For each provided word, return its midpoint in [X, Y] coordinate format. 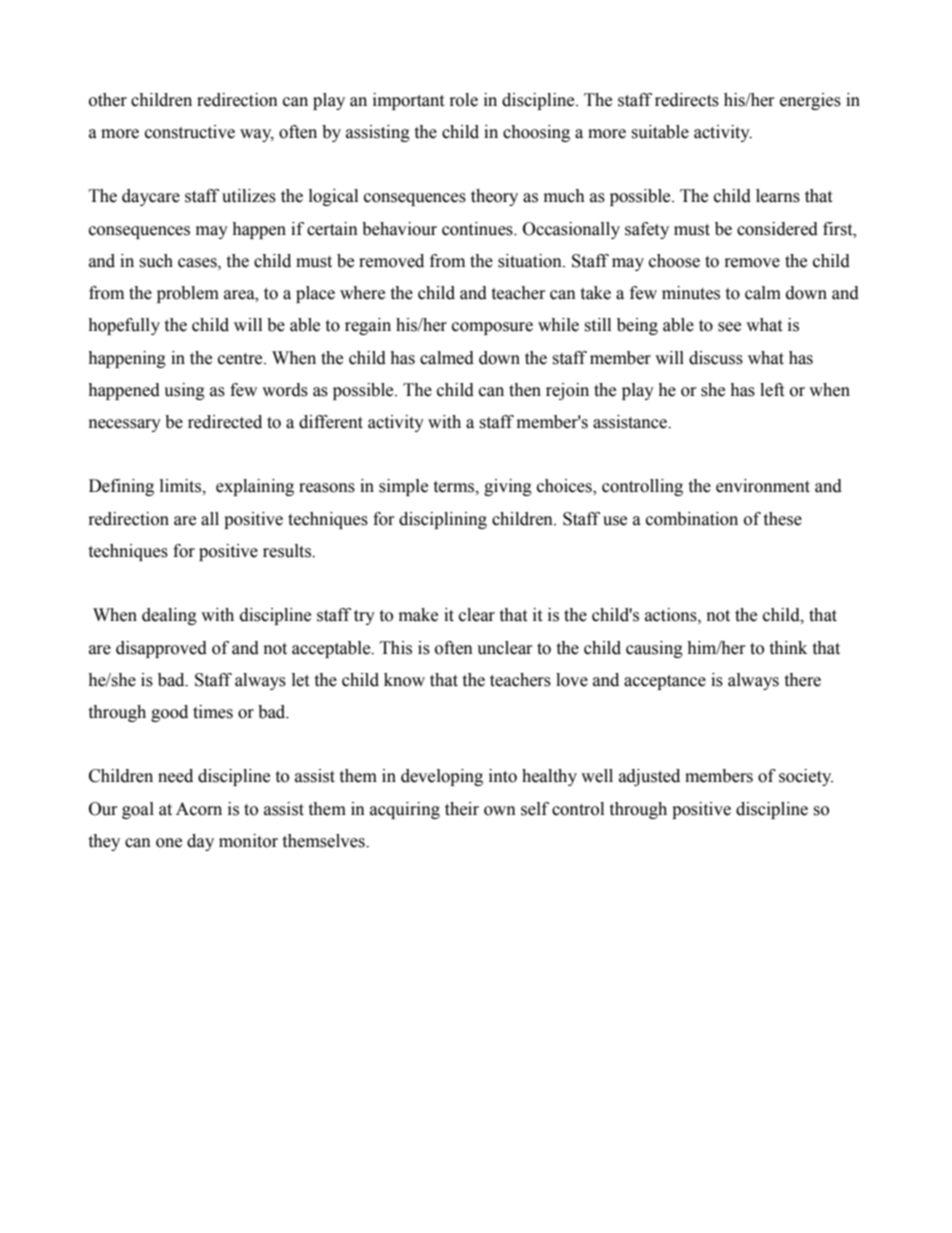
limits [181, 486]
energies [810, 101]
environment [763, 486]
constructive [190, 132]
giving [508, 487]
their [462, 809]
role [464, 100]
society [806, 777]
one [169, 843]
